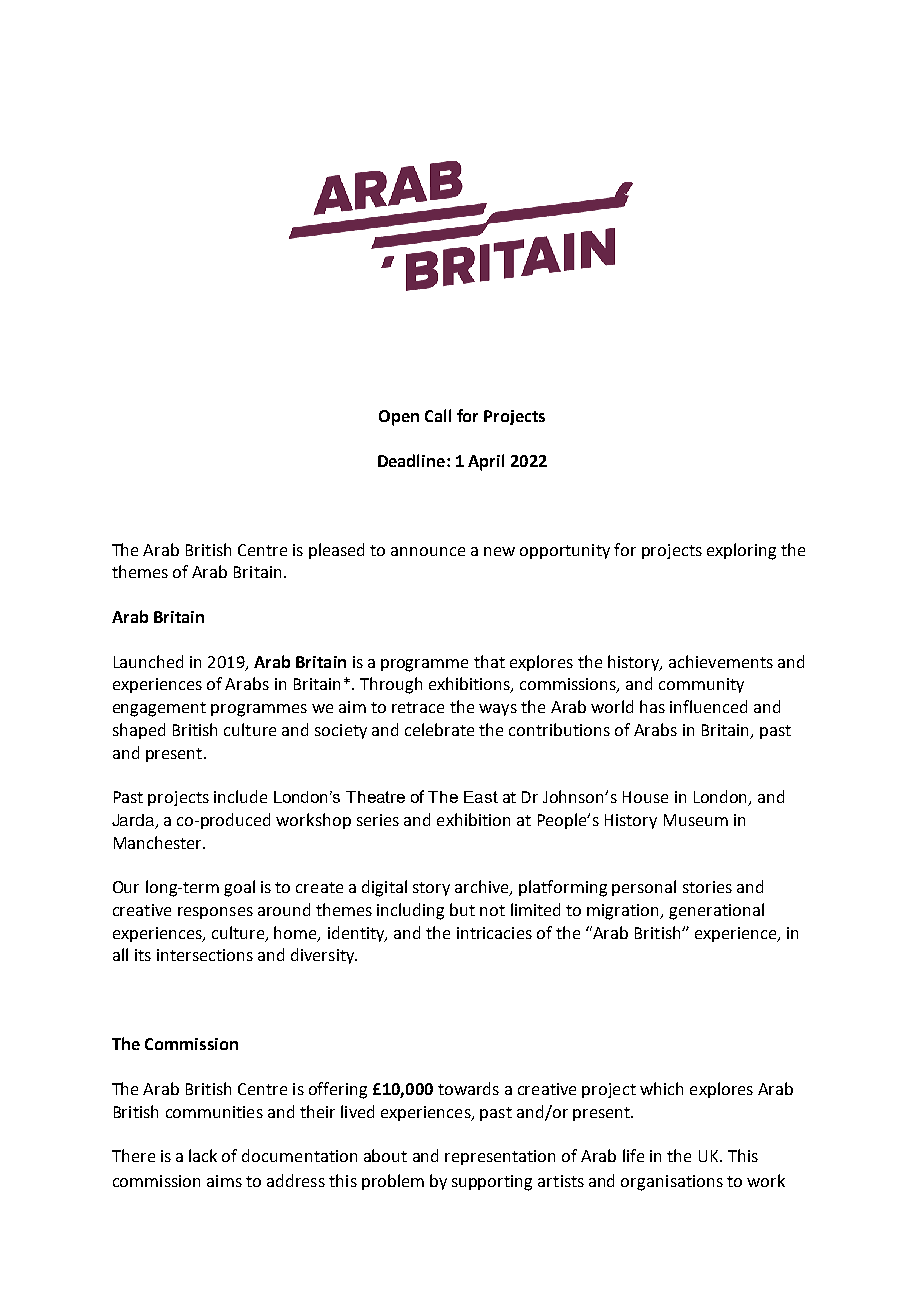  I want to click on lack, so click(203, 1155).
